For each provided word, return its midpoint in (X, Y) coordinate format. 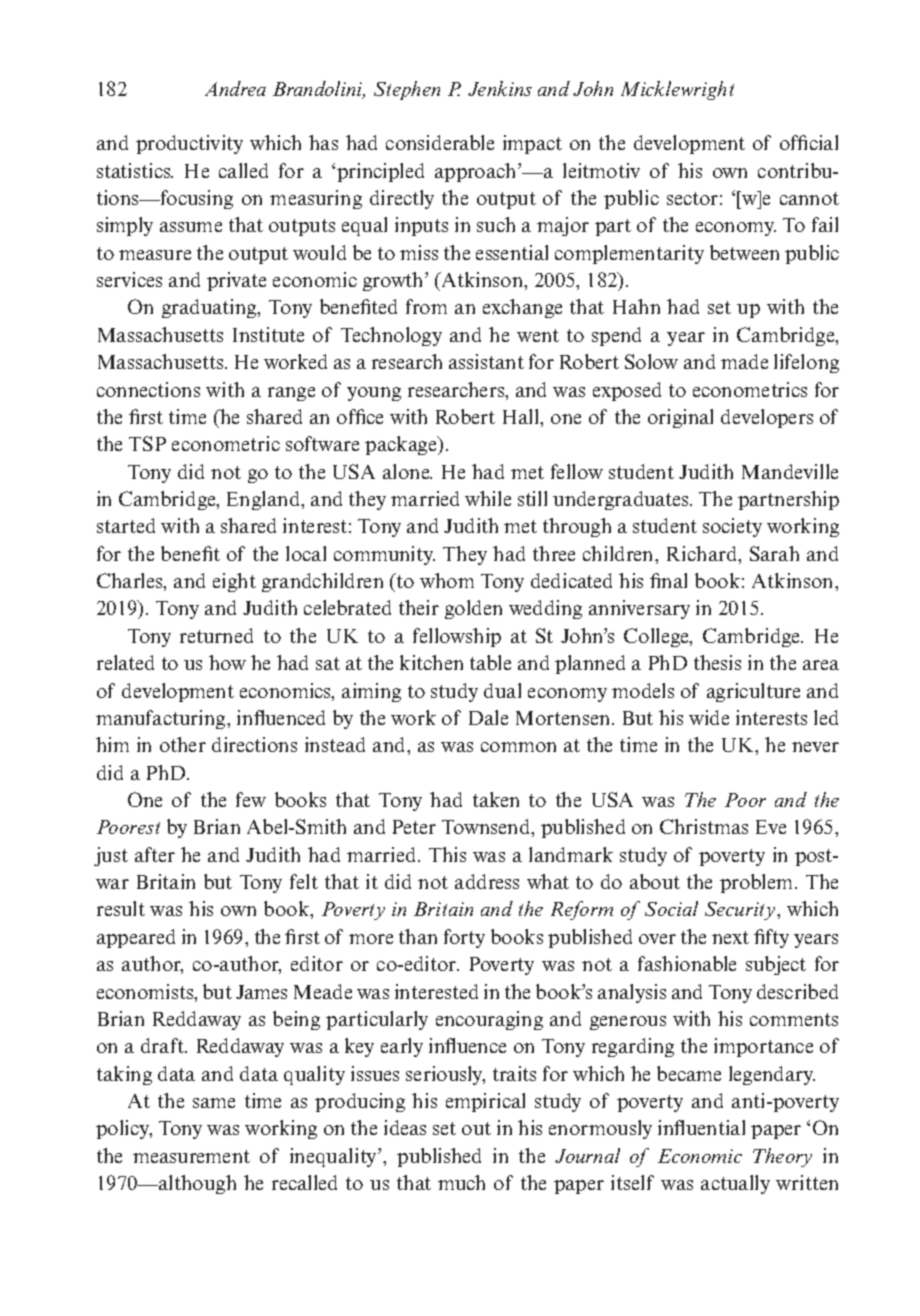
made (744, 361)
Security (741, 911)
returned (216, 635)
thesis (717, 662)
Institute (268, 334)
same (214, 1103)
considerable (440, 142)
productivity (189, 144)
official (809, 142)
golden (473, 609)
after (155, 854)
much (461, 1182)
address (487, 881)
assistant (486, 361)
